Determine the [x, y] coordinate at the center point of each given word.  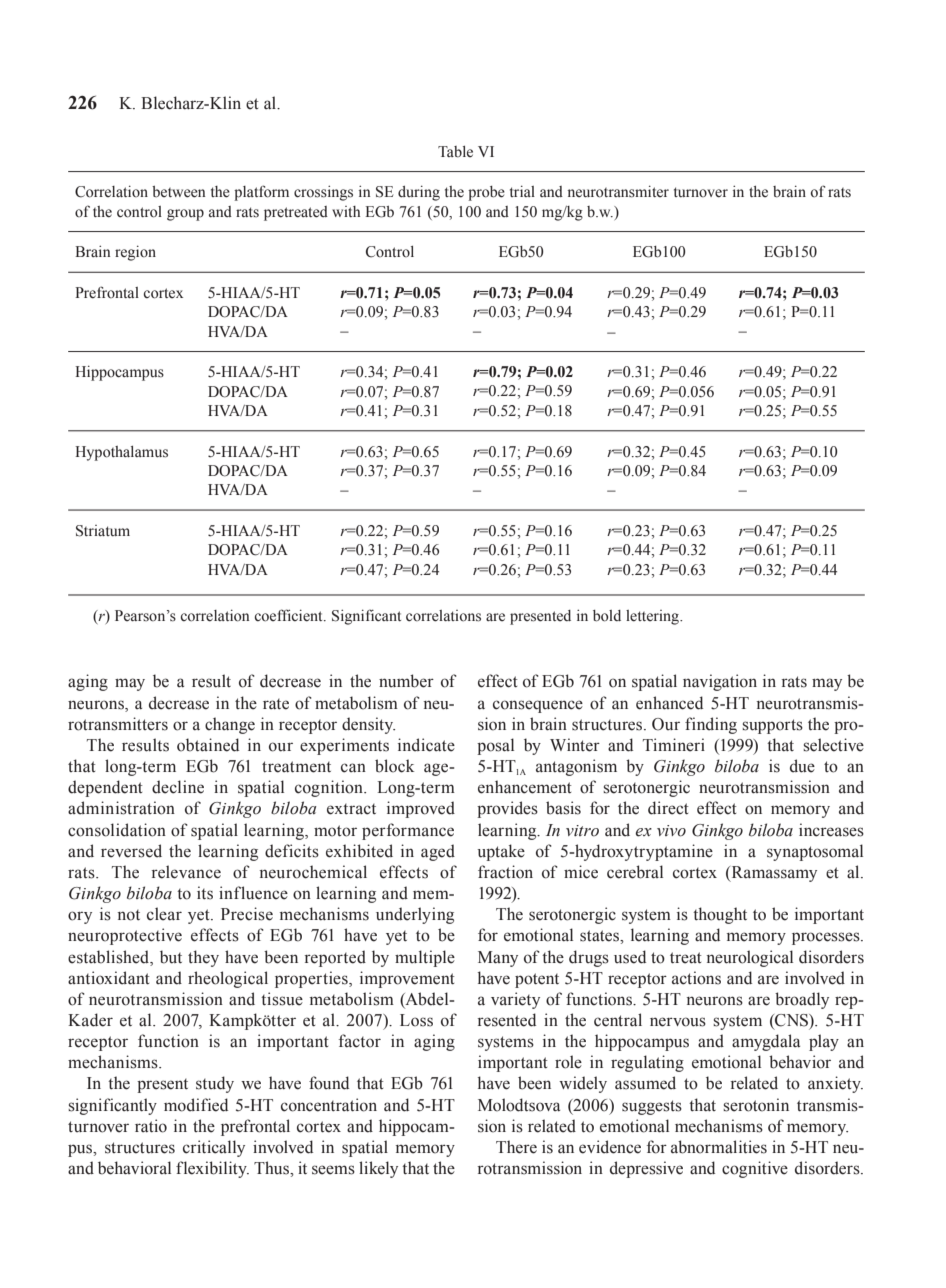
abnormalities [719, 1147]
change [230, 725]
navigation [720, 682]
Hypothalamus [121, 453]
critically [214, 1148]
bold [607, 616]
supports [772, 726]
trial [522, 191]
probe [486, 193]
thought [720, 915]
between [179, 192]
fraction [505, 872]
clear [164, 914]
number [406, 681]
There [516, 1147]
